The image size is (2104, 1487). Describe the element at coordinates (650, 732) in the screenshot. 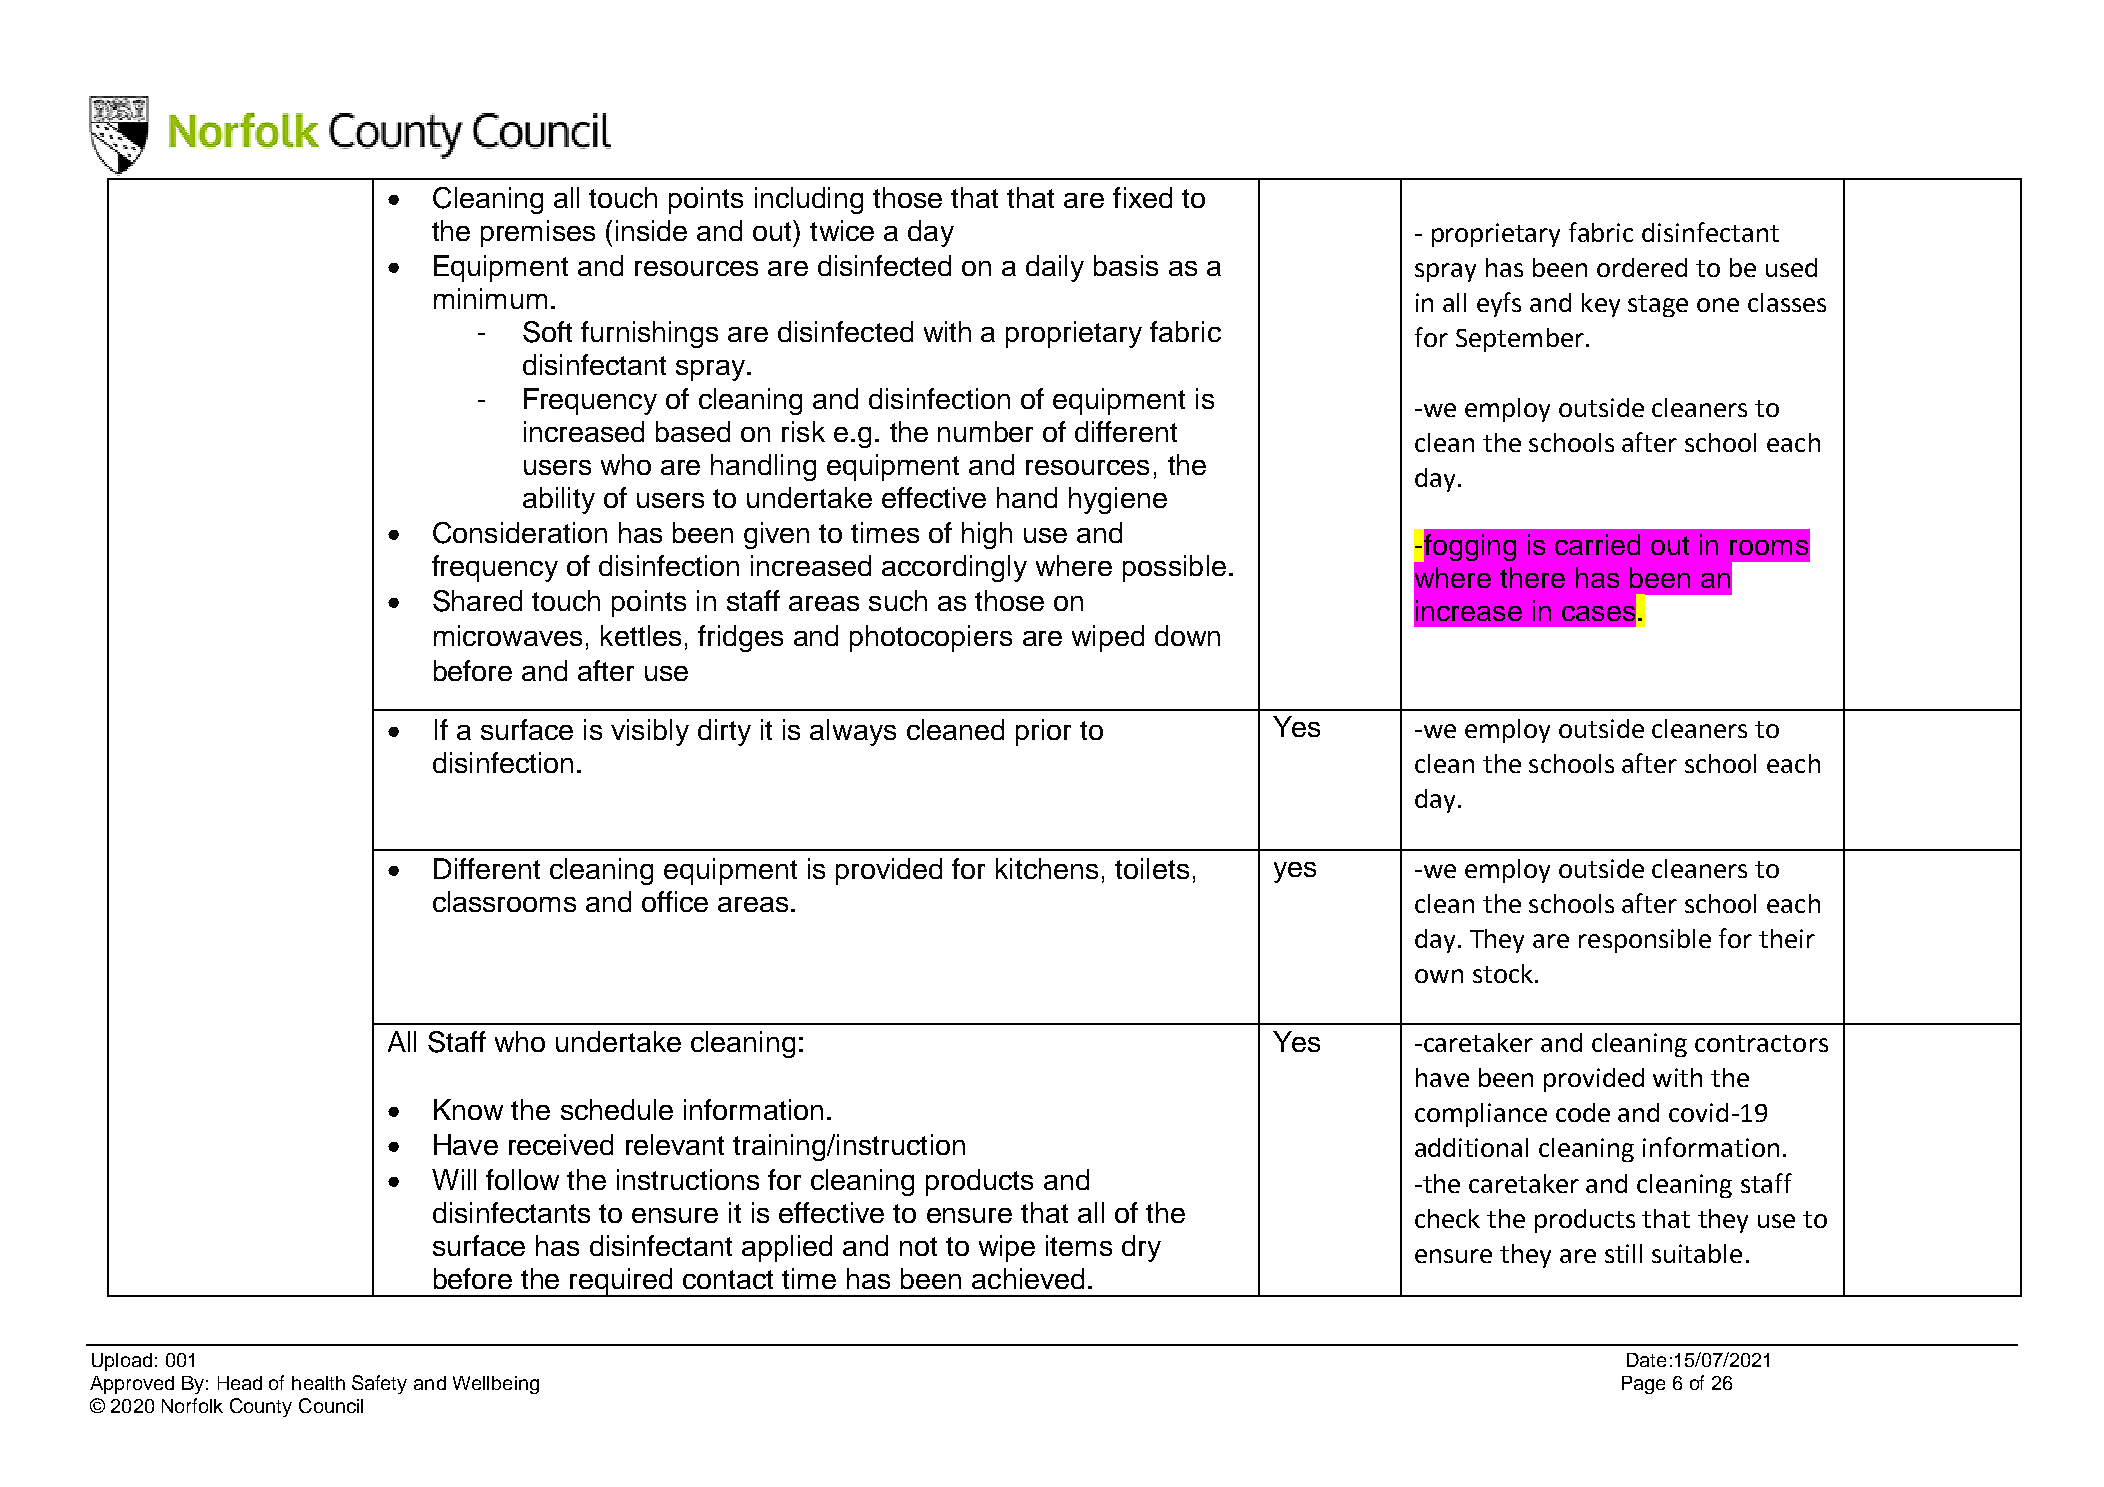

I see `visibly` at that location.
